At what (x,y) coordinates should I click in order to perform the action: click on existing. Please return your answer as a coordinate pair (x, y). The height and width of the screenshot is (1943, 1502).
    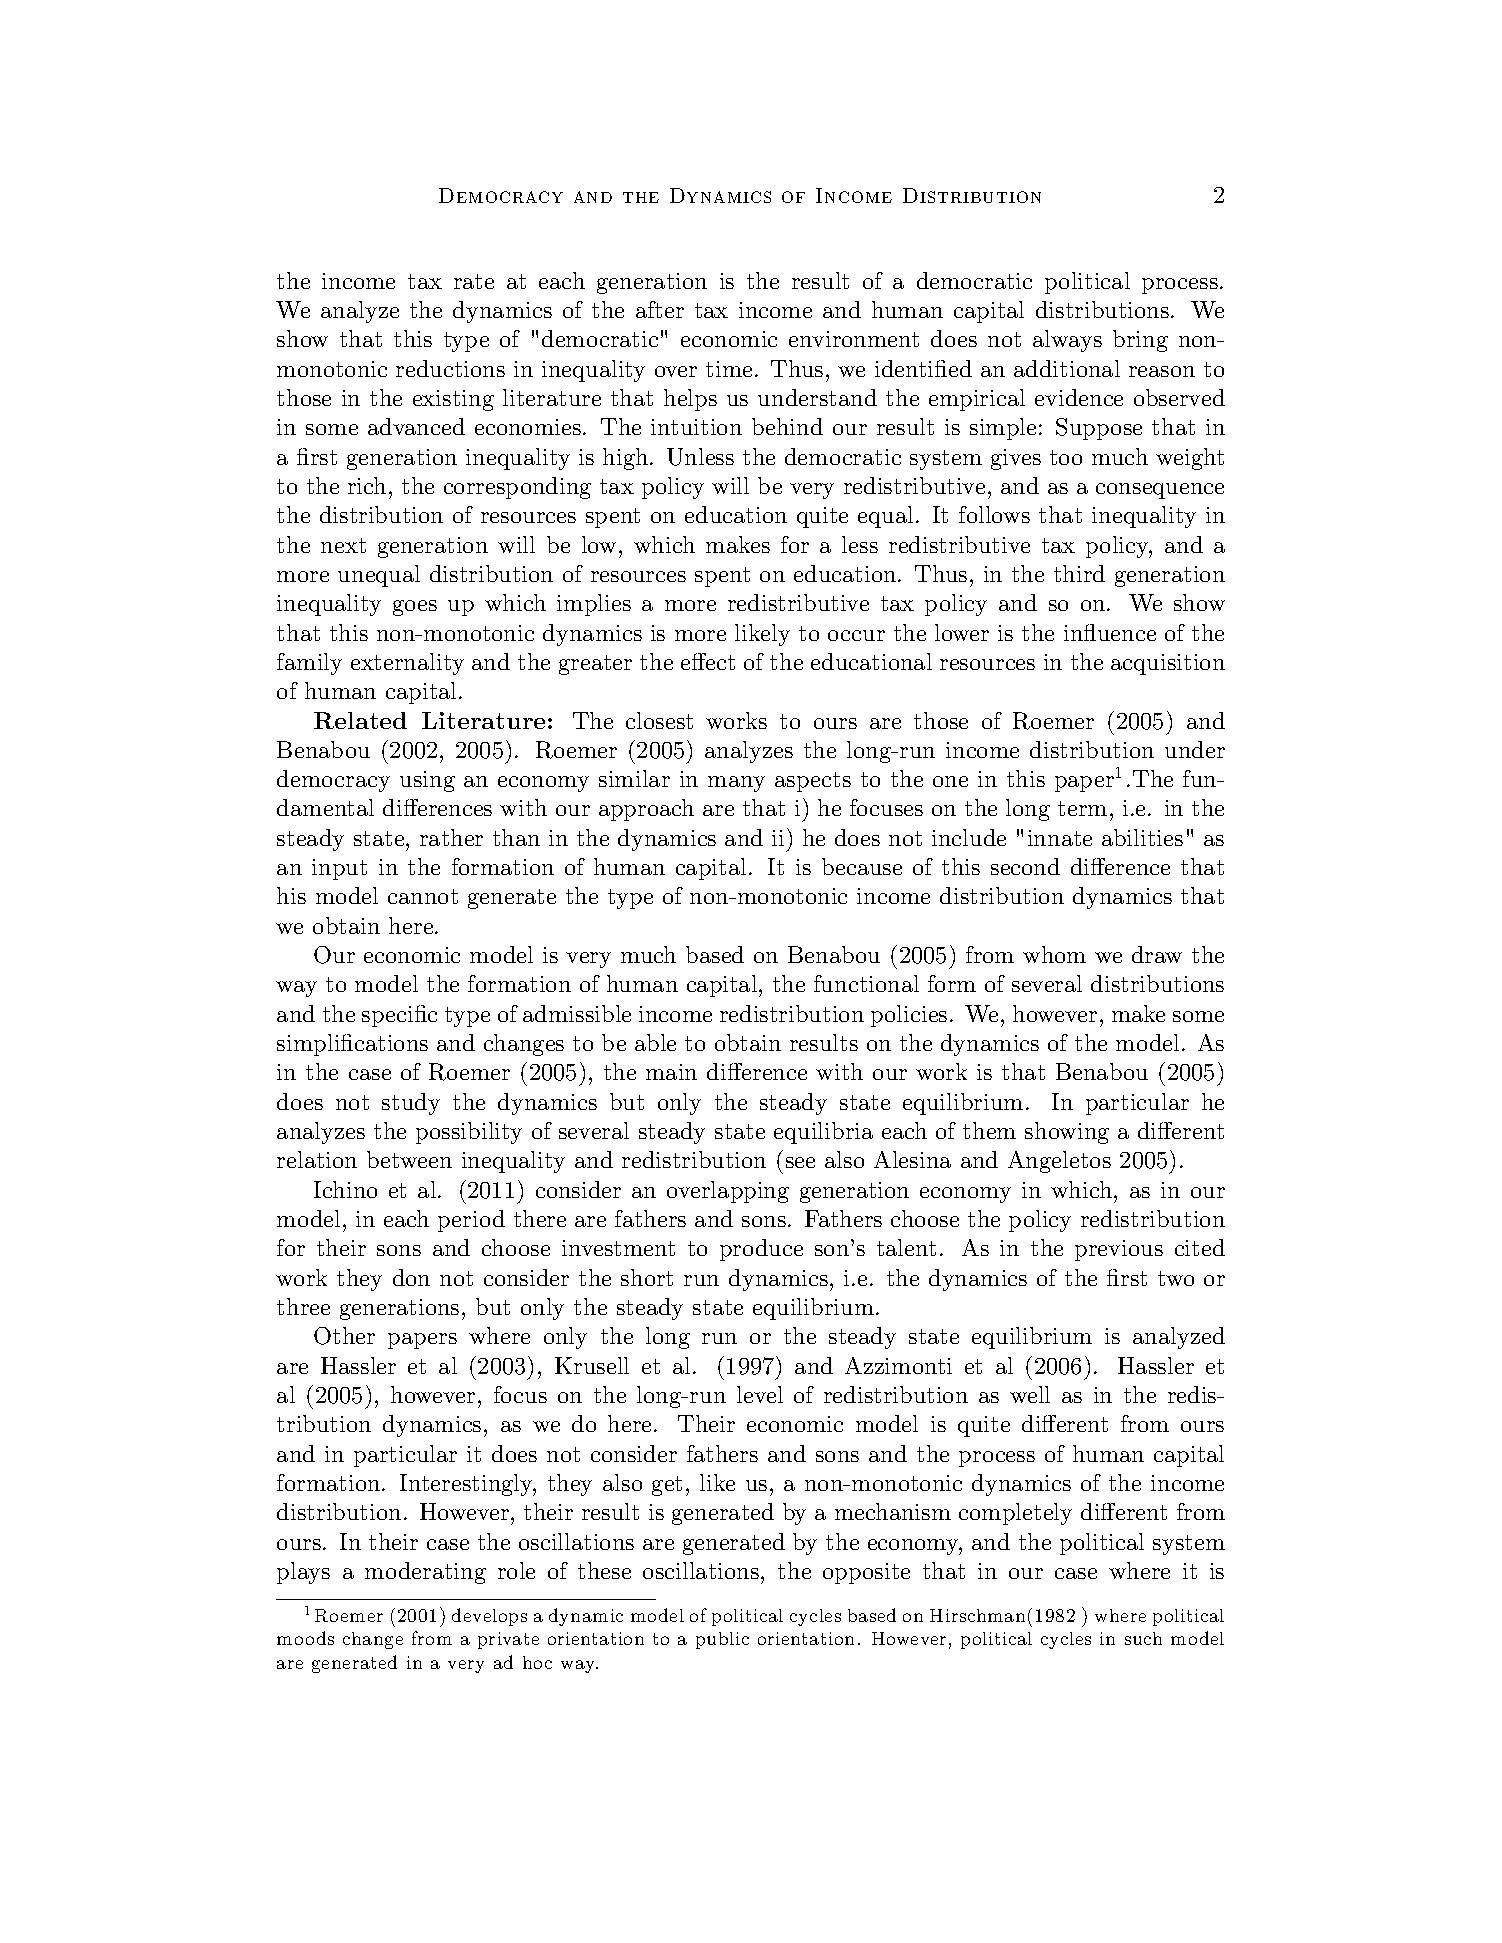
    Looking at the image, I should click on (453, 400).
